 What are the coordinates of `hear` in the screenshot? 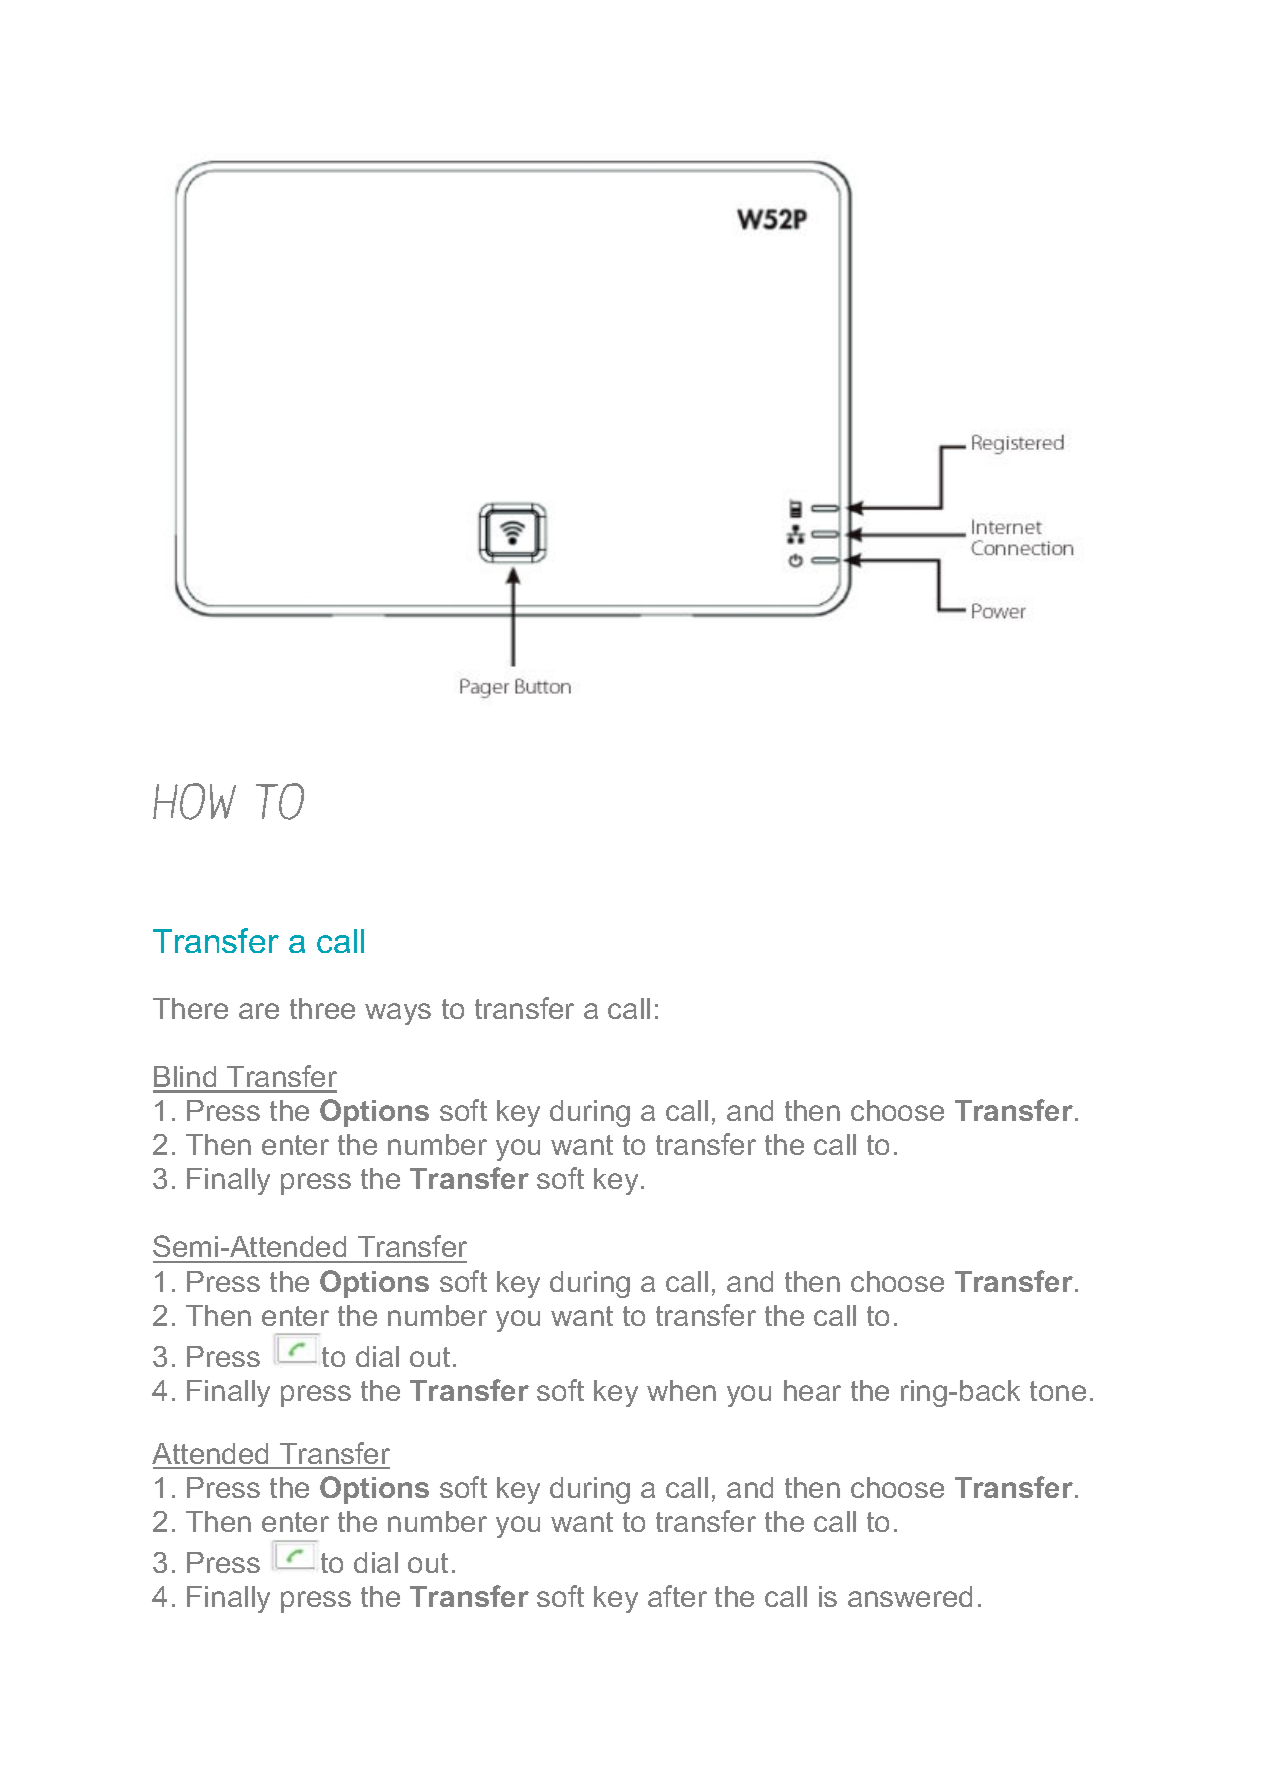 It's located at (812, 1390).
